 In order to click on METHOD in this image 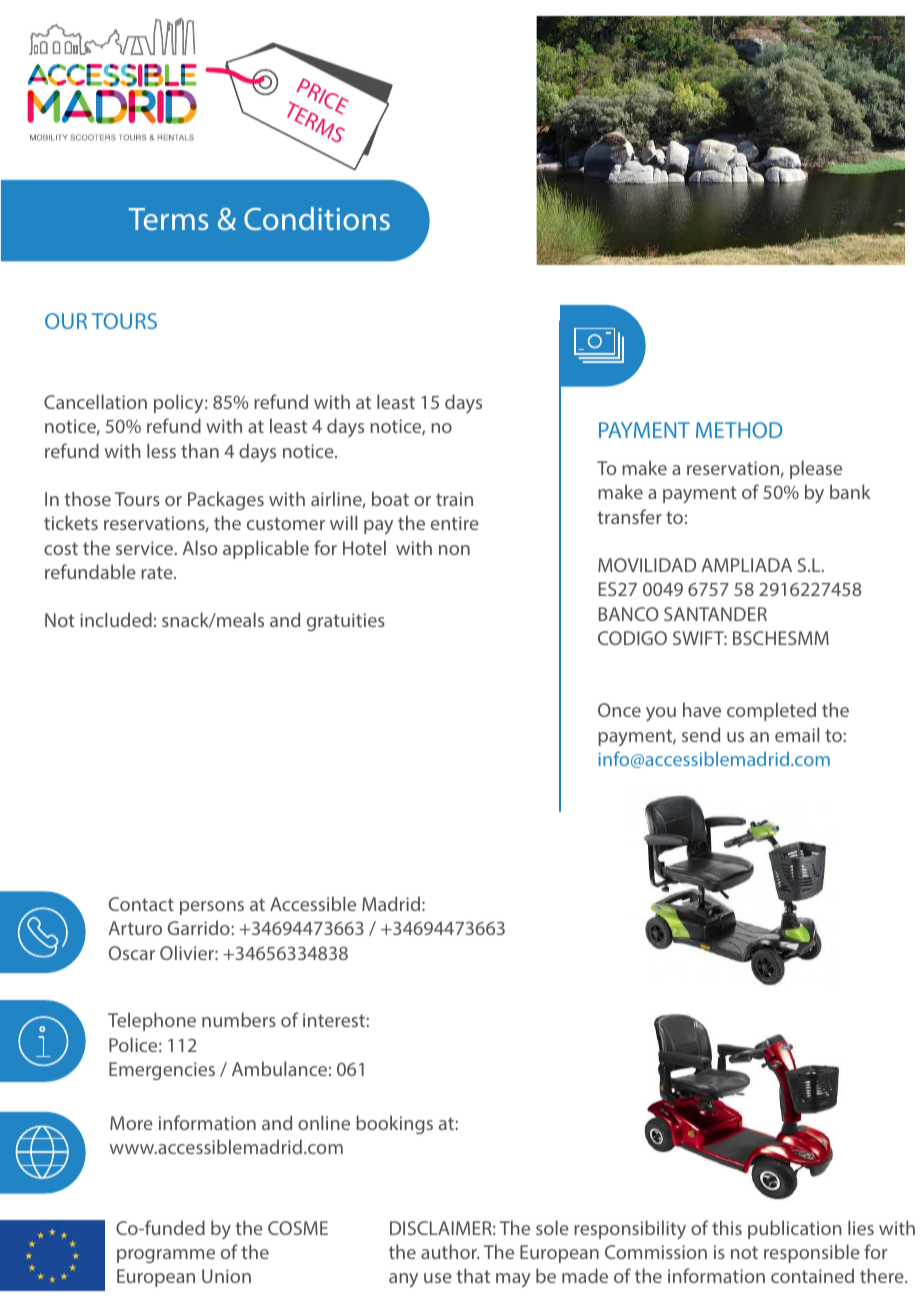, I will do `click(739, 430)`.
